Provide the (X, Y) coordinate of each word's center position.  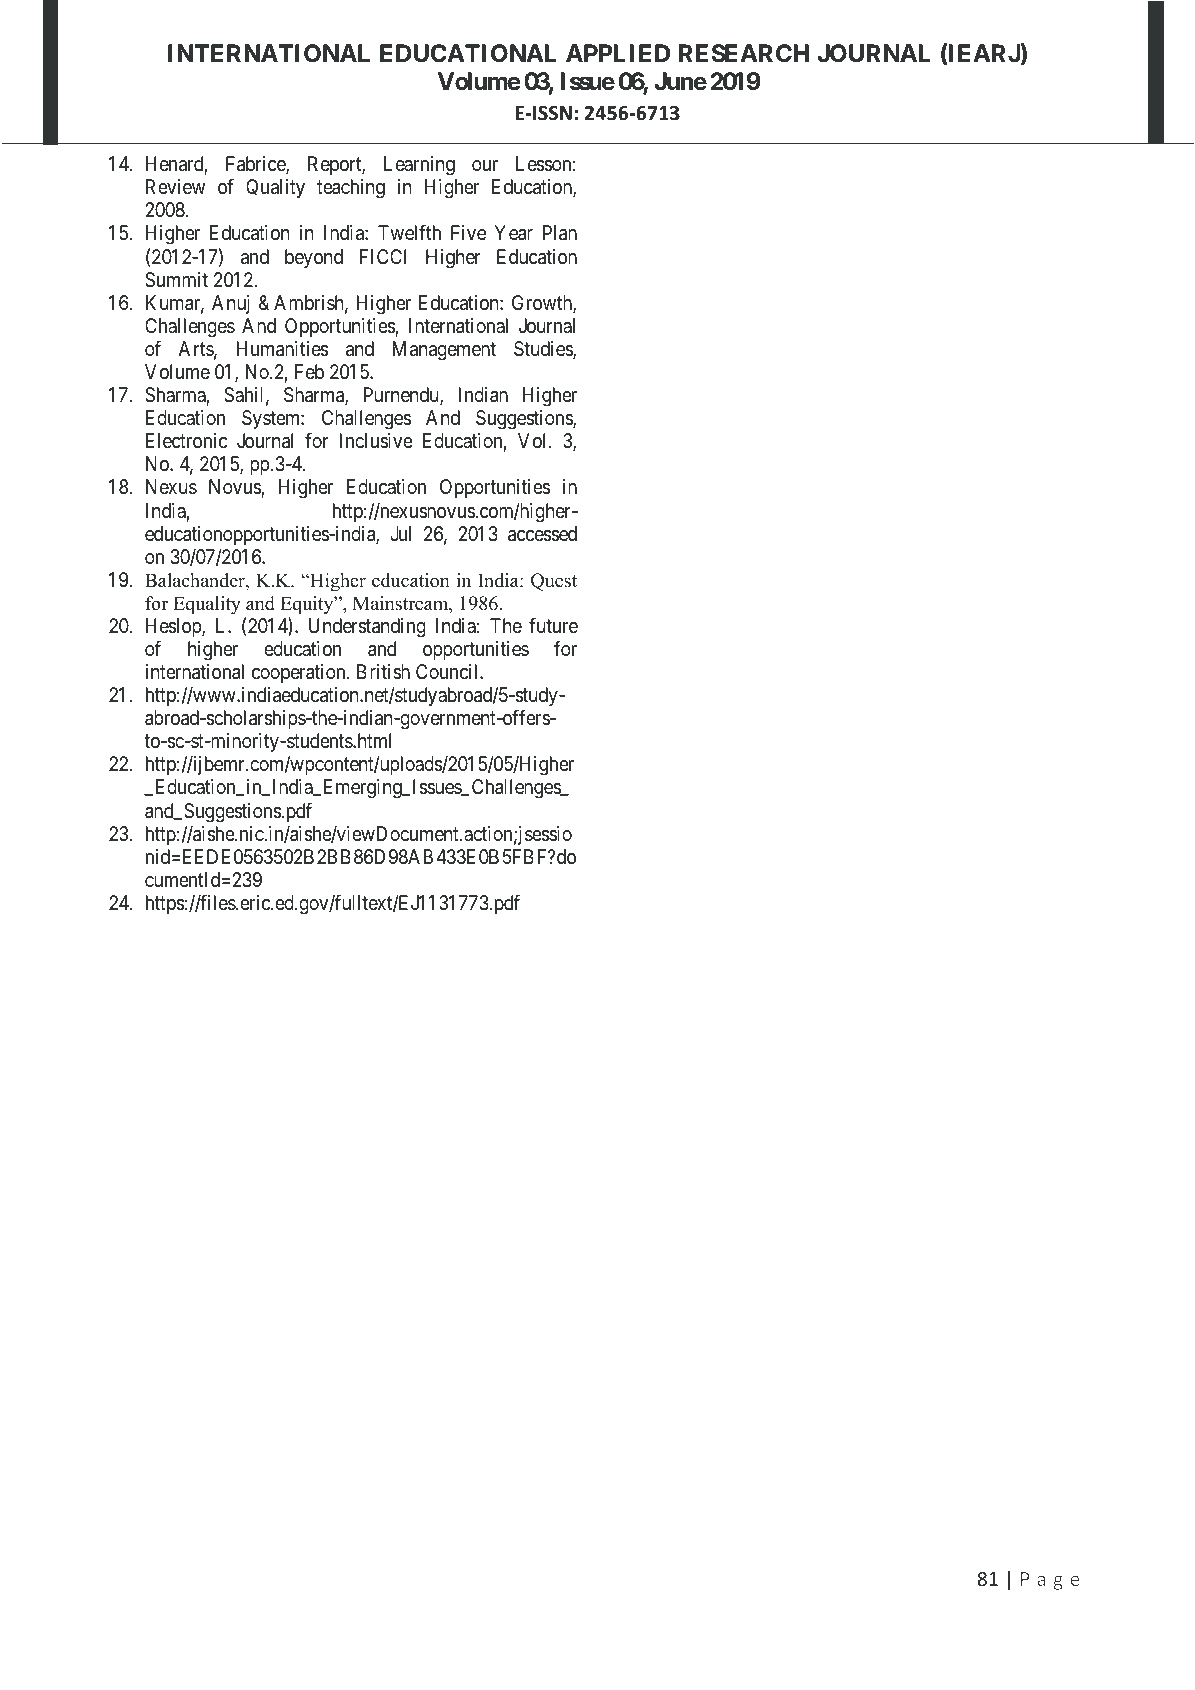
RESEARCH (744, 53)
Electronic (186, 440)
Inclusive (376, 440)
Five (468, 232)
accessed (542, 534)
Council (448, 671)
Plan (560, 233)
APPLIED (618, 53)
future (553, 625)
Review (175, 186)
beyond (314, 258)
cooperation (300, 673)
